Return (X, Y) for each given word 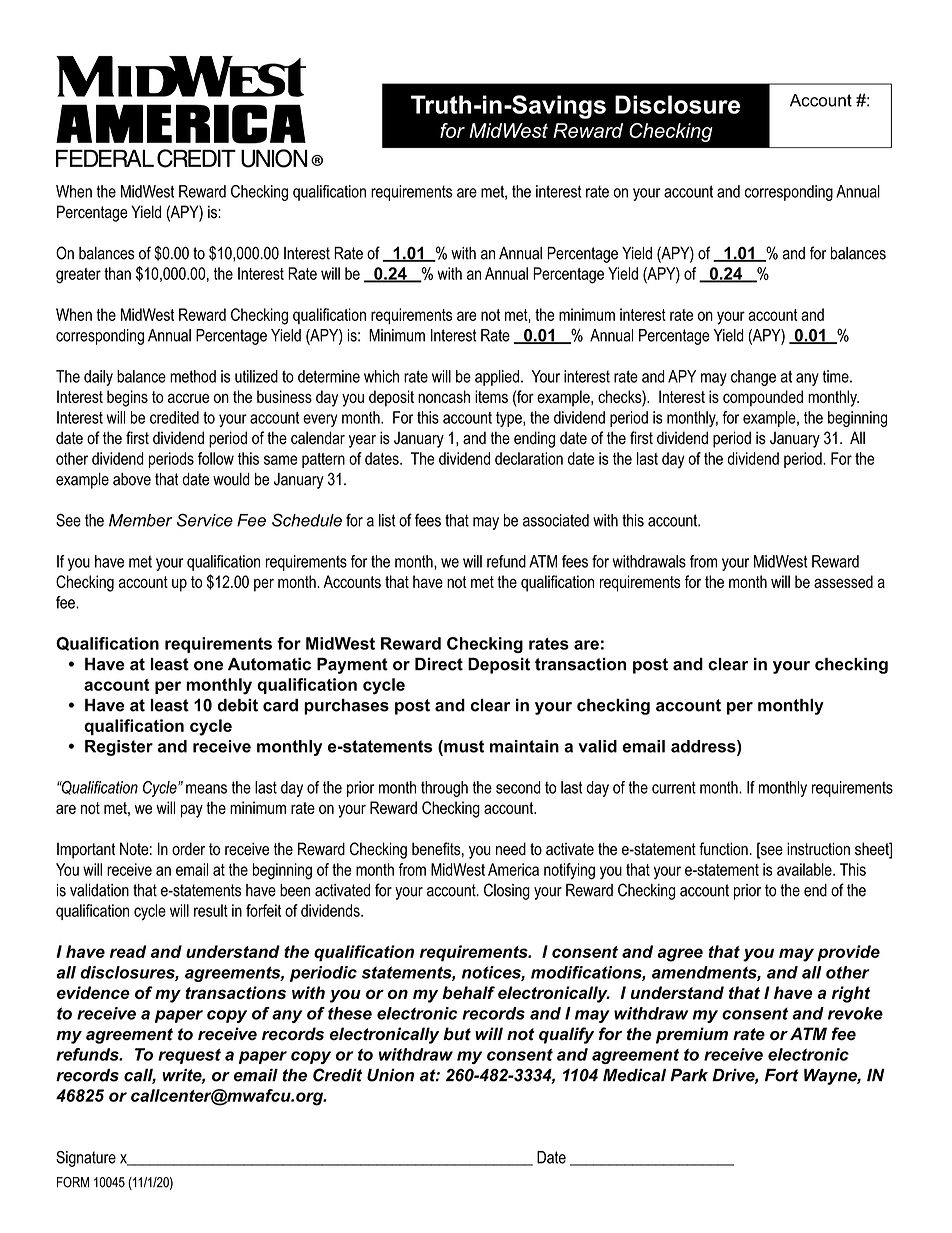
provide (848, 953)
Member (141, 520)
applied (497, 378)
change (753, 378)
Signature (86, 1159)
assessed (843, 581)
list (387, 520)
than (117, 273)
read (128, 951)
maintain (524, 746)
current (674, 787)
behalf (468, 992)
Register (119, 748)
